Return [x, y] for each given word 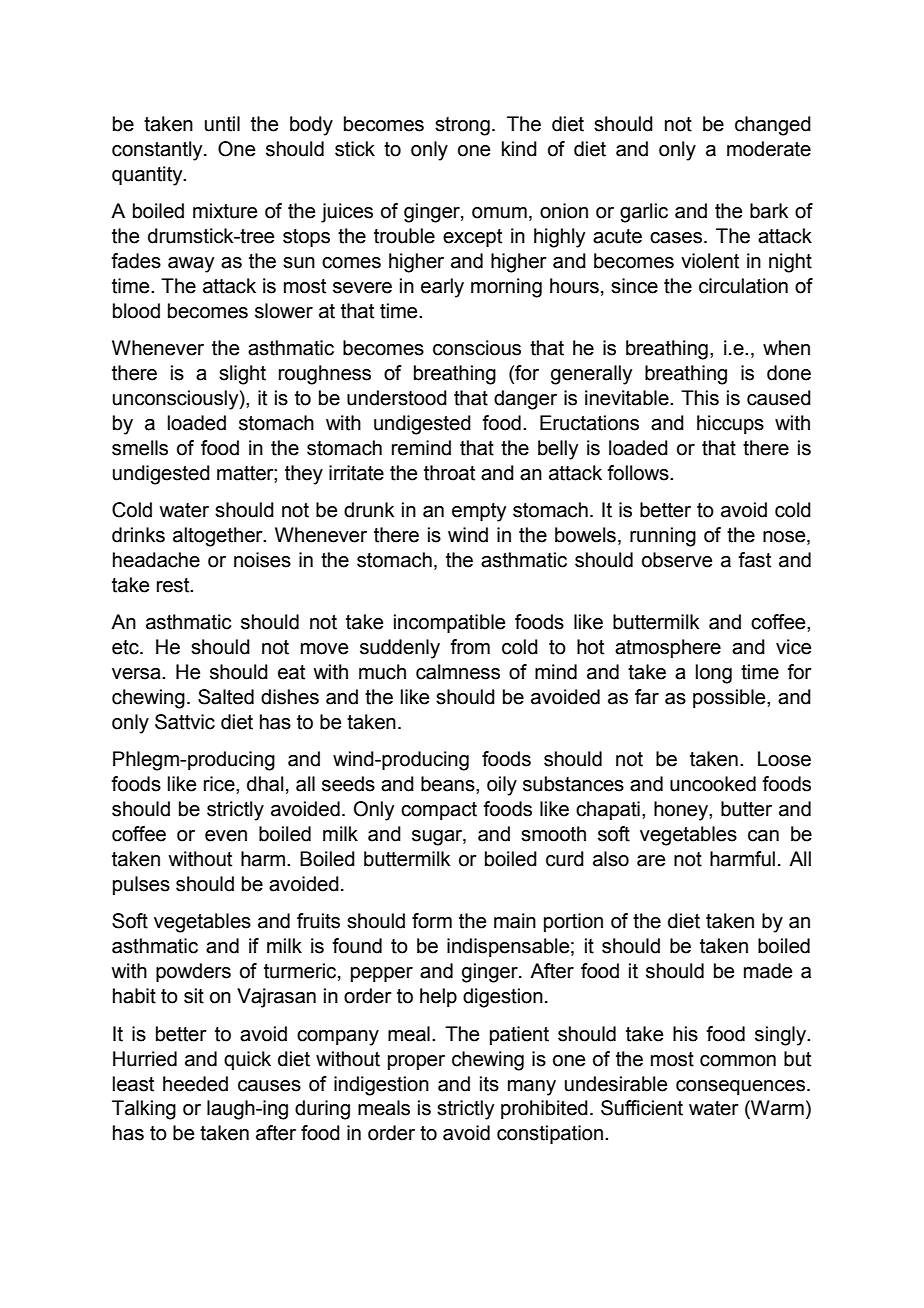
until [222, 124]
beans [449, 784]
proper [416, 1062]
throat [449, 473]
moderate [769, 149]
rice [220, 784]
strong [462, 126]
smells [140, 448]
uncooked [713, 784]
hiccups [730, 424]
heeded [195, 1084]
